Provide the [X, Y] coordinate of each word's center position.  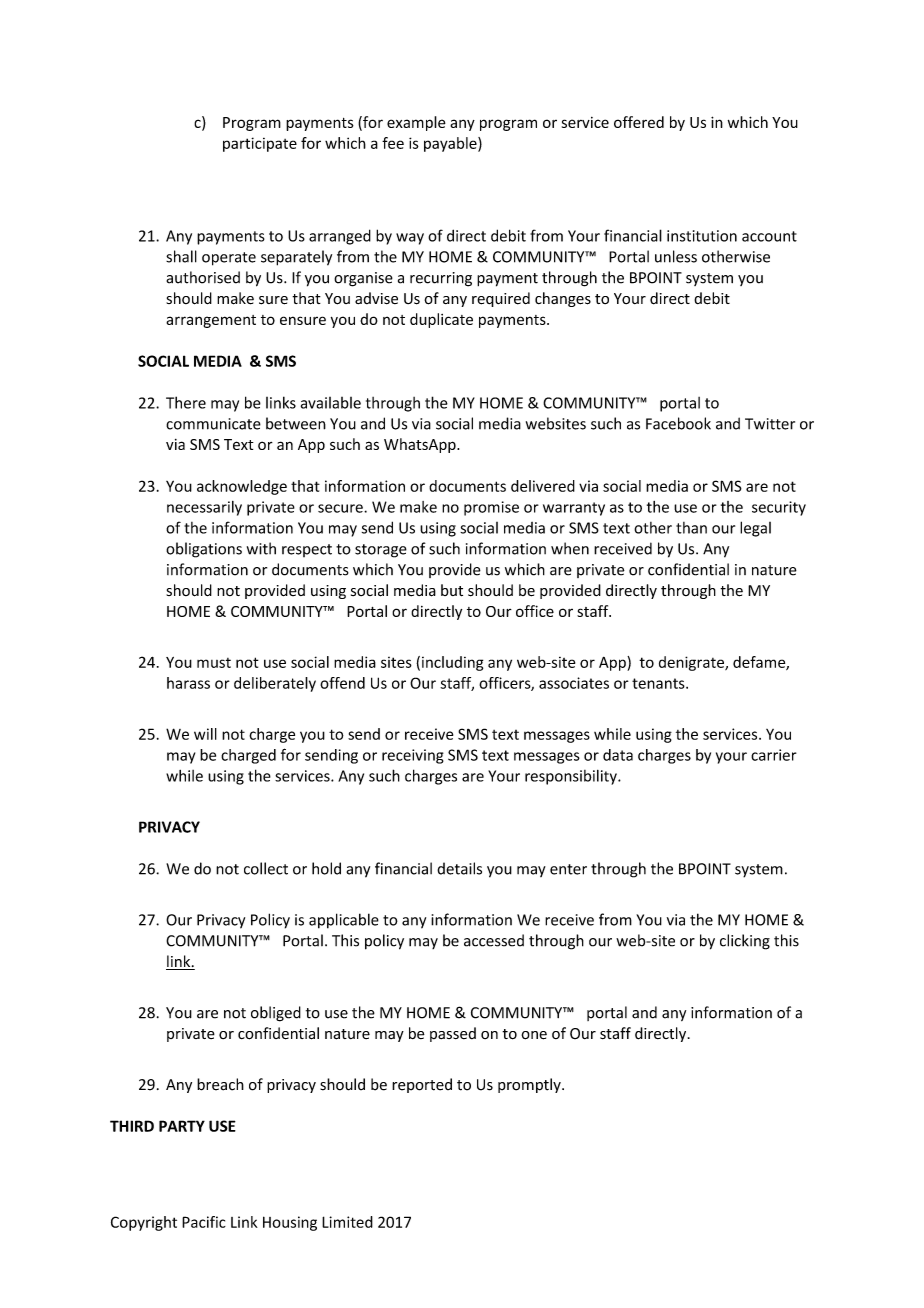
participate [260, 144]
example [416, 123]
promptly [530, 1085]
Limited [347, 1222]
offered [639, 122]
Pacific [204, 1222]
